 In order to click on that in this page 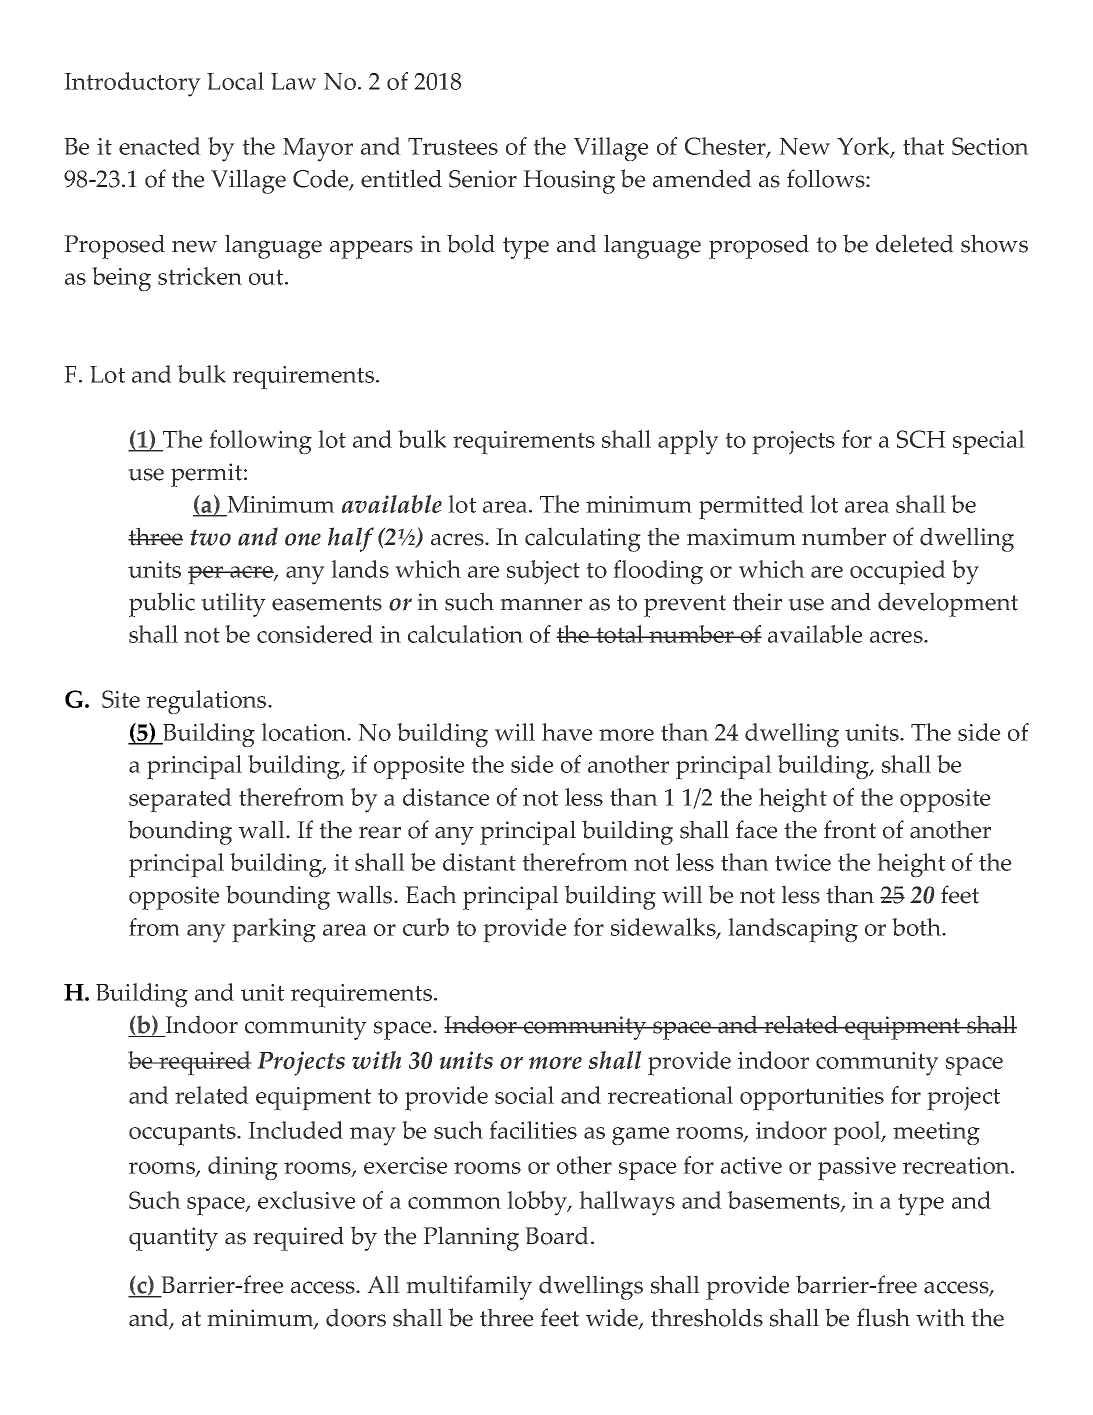, I will do `click(923, 146)`.
